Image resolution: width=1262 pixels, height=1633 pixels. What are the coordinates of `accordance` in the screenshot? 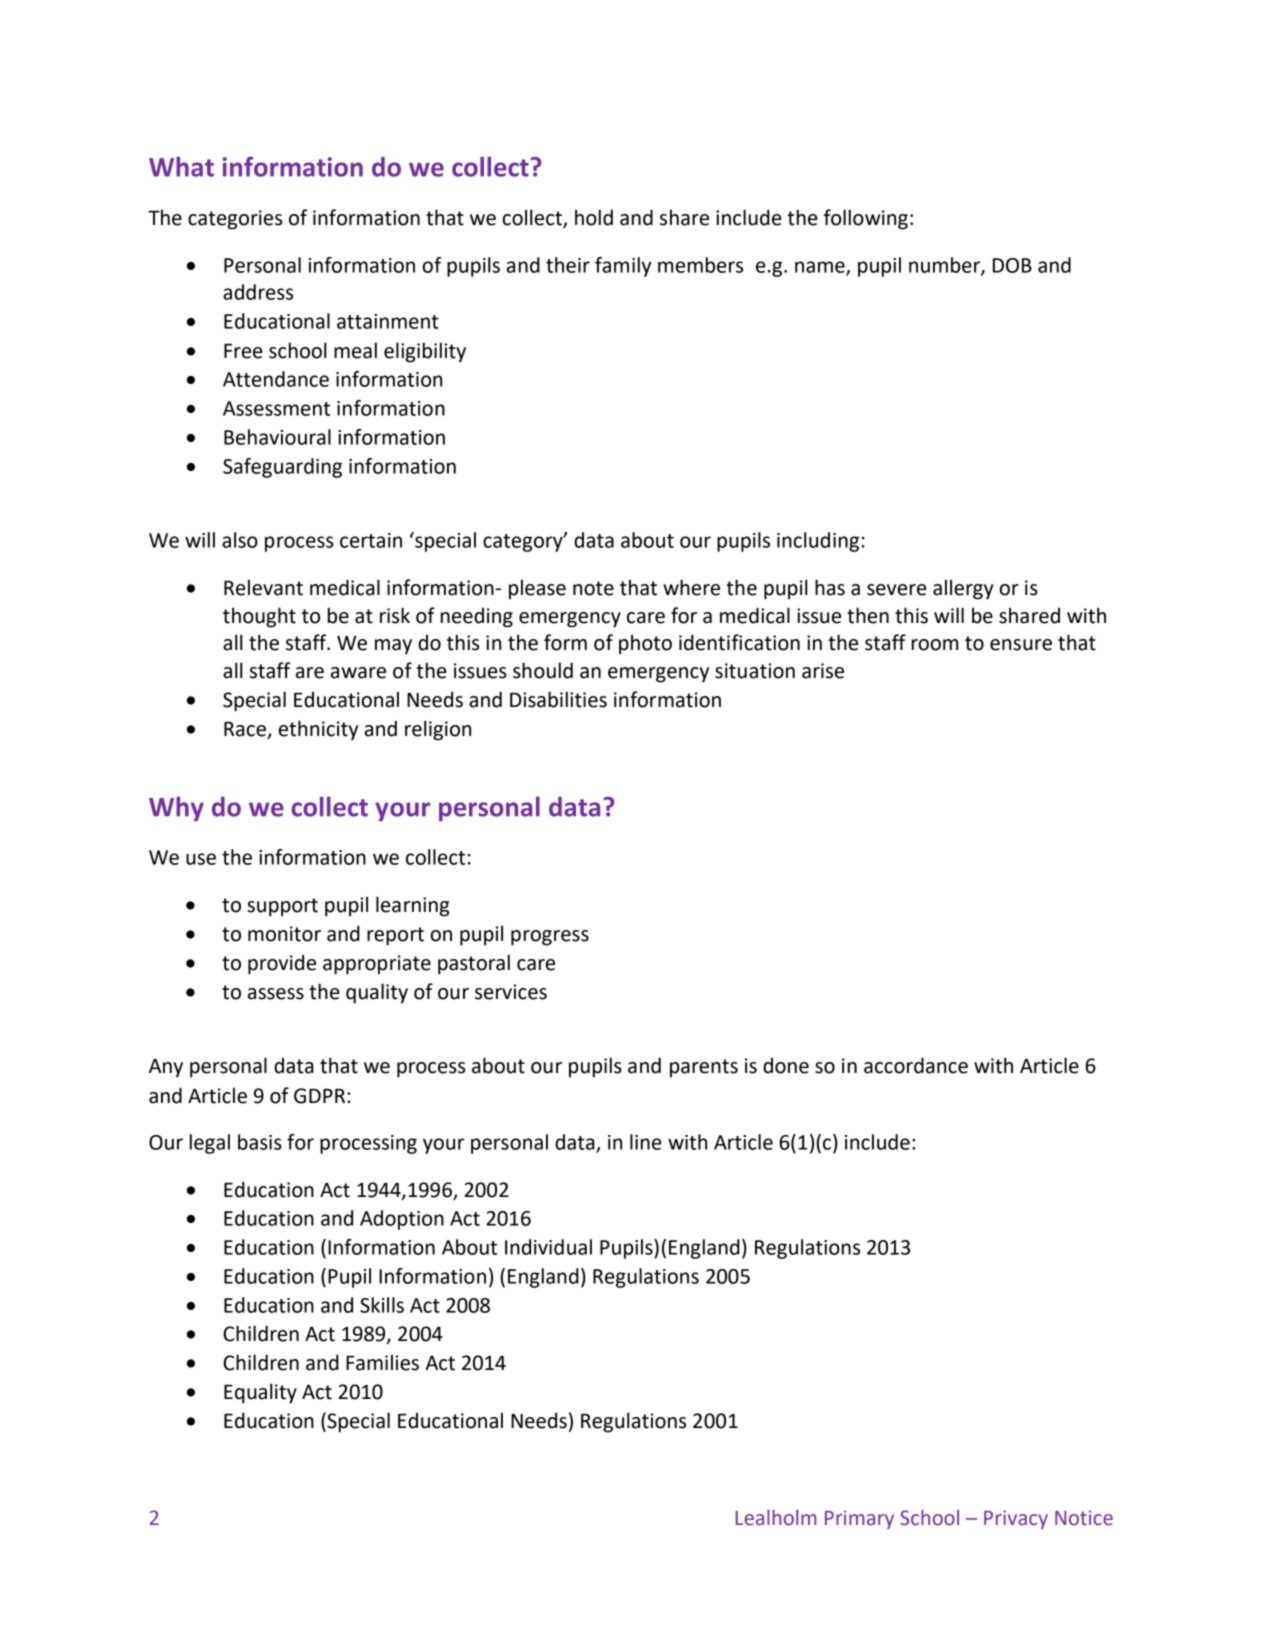 It's located at (916, 1065).
